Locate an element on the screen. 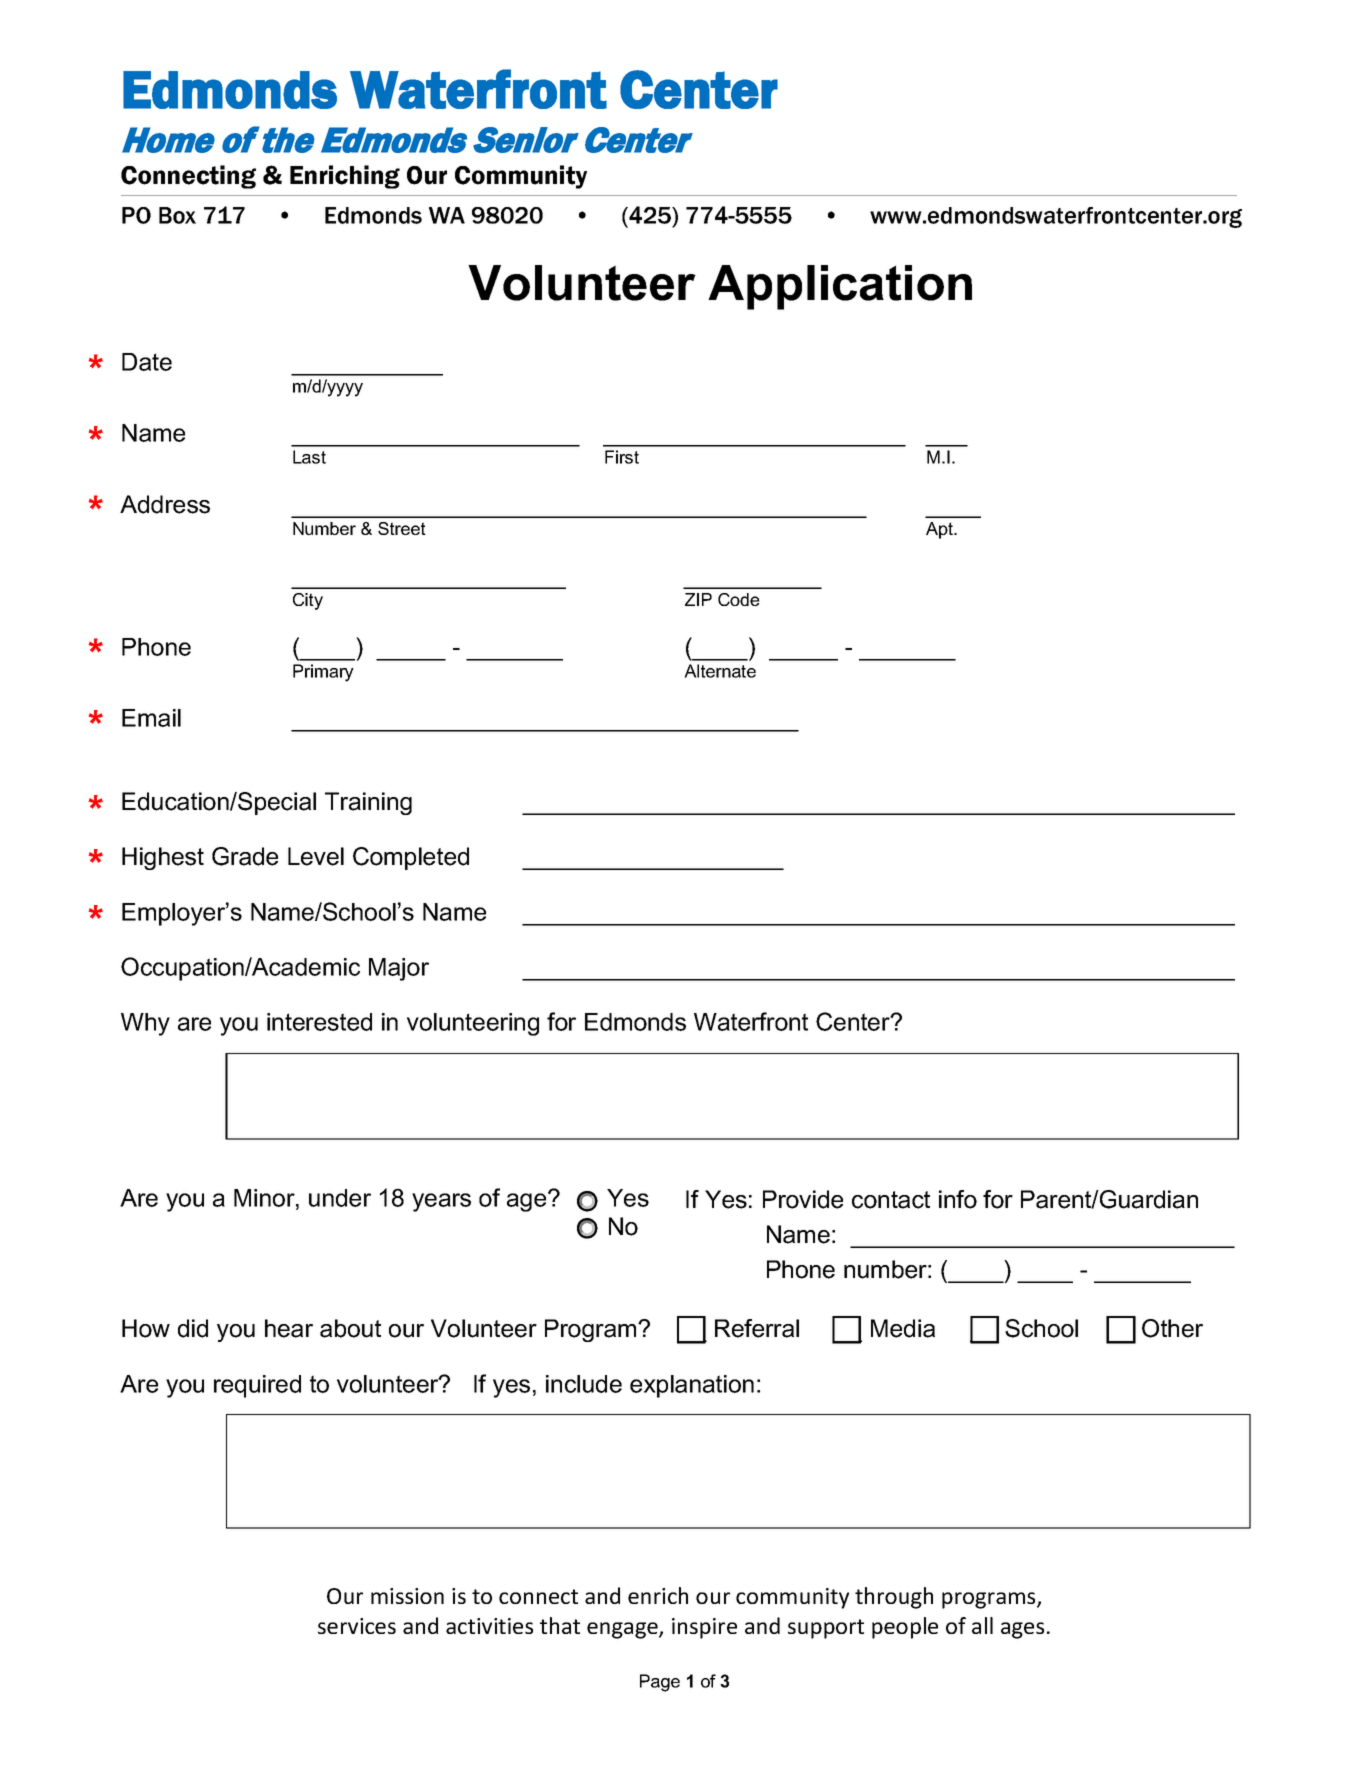 The height and width of the screenshot is (1772, 1369). ages is located at coordinates (1022, 1630).
